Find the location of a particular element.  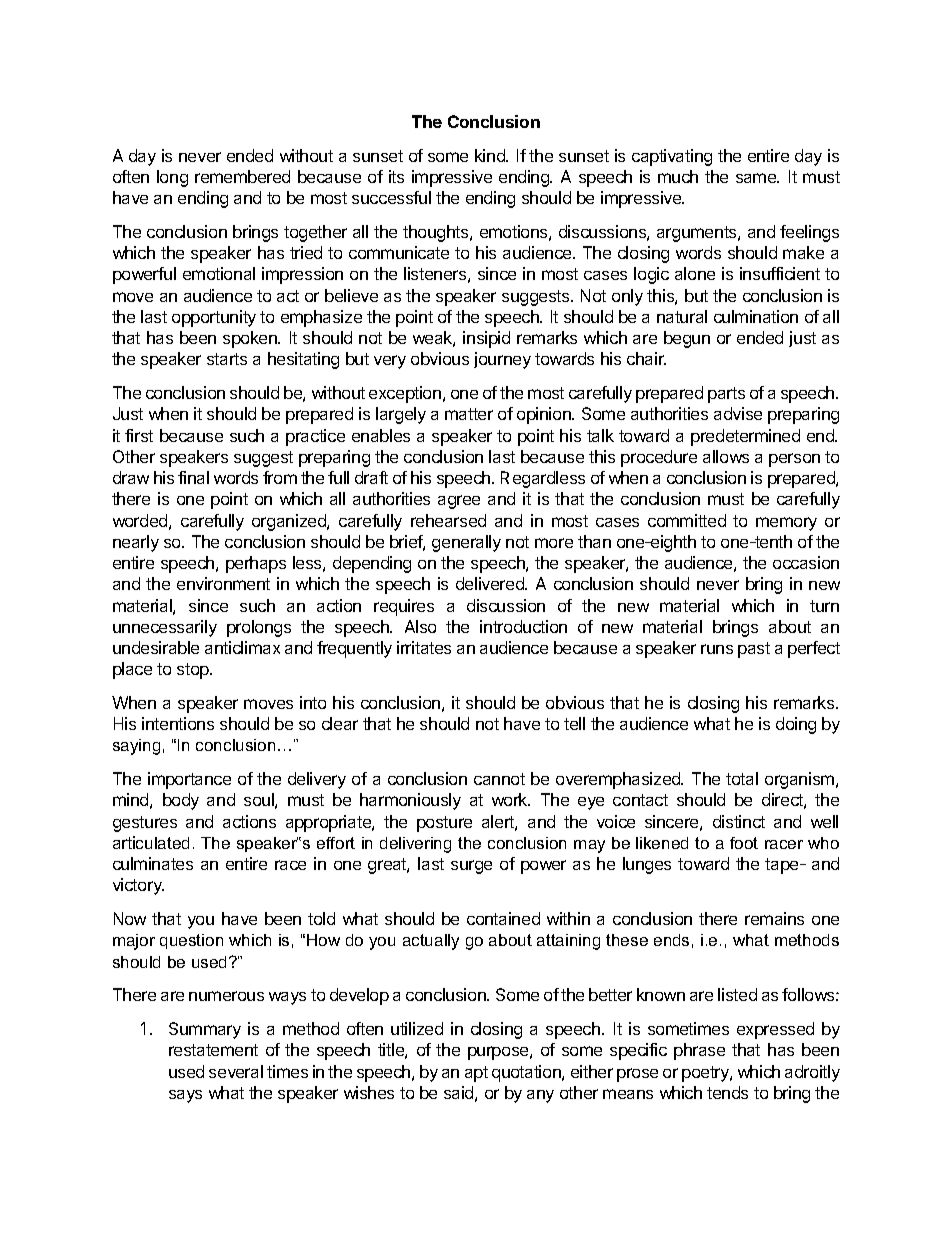

quotation is located at coordinates (527, 1073).
